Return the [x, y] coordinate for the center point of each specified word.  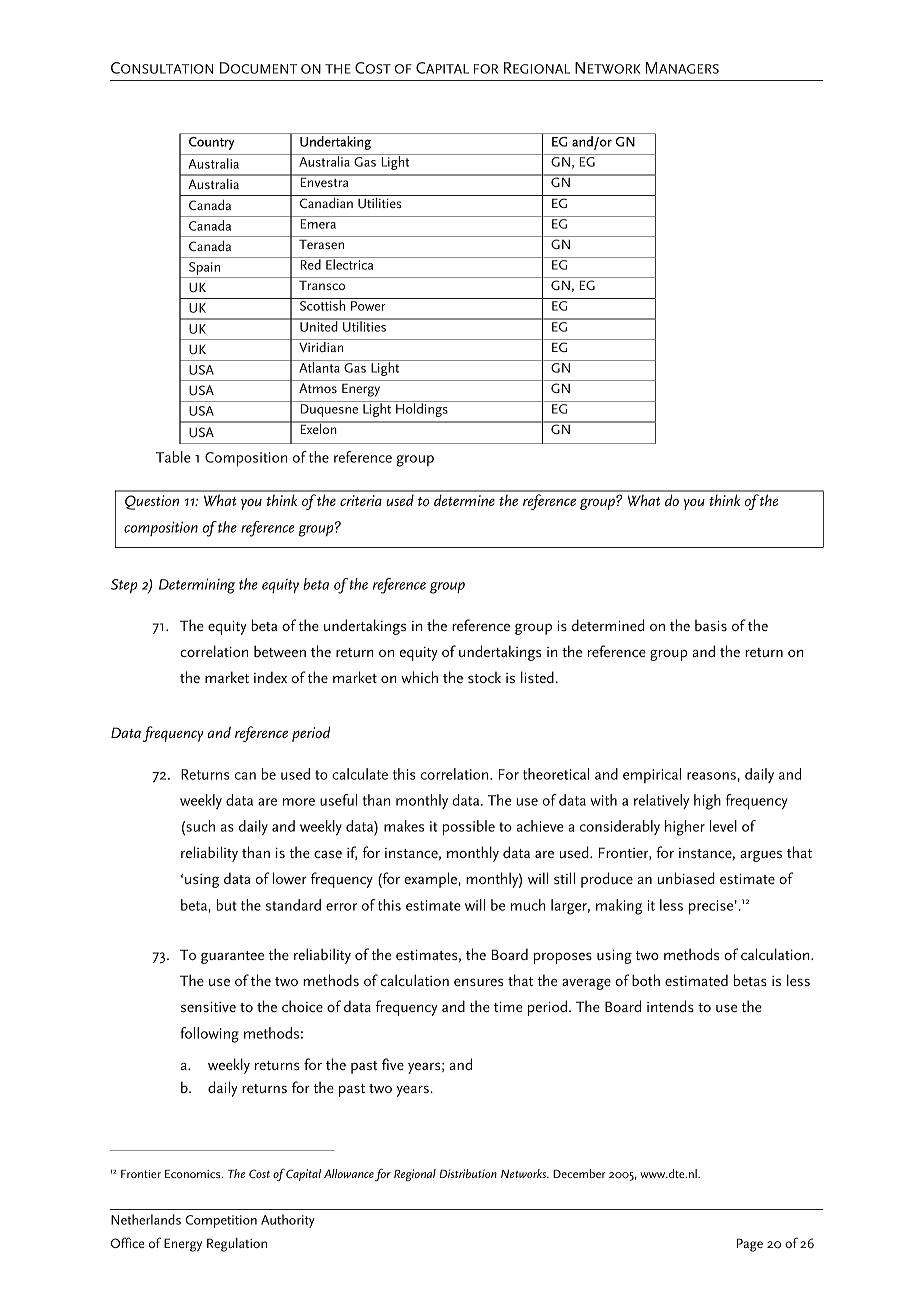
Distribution [468, 1173]
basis [711, 625]
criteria [361, 500]
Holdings [422, 409]
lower [290, 878]
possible [469, 828]
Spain [204, 270]
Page [749, 1245]
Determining [197, 586]
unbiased [686, 878]
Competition [221, 1221]
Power [368, 306]
